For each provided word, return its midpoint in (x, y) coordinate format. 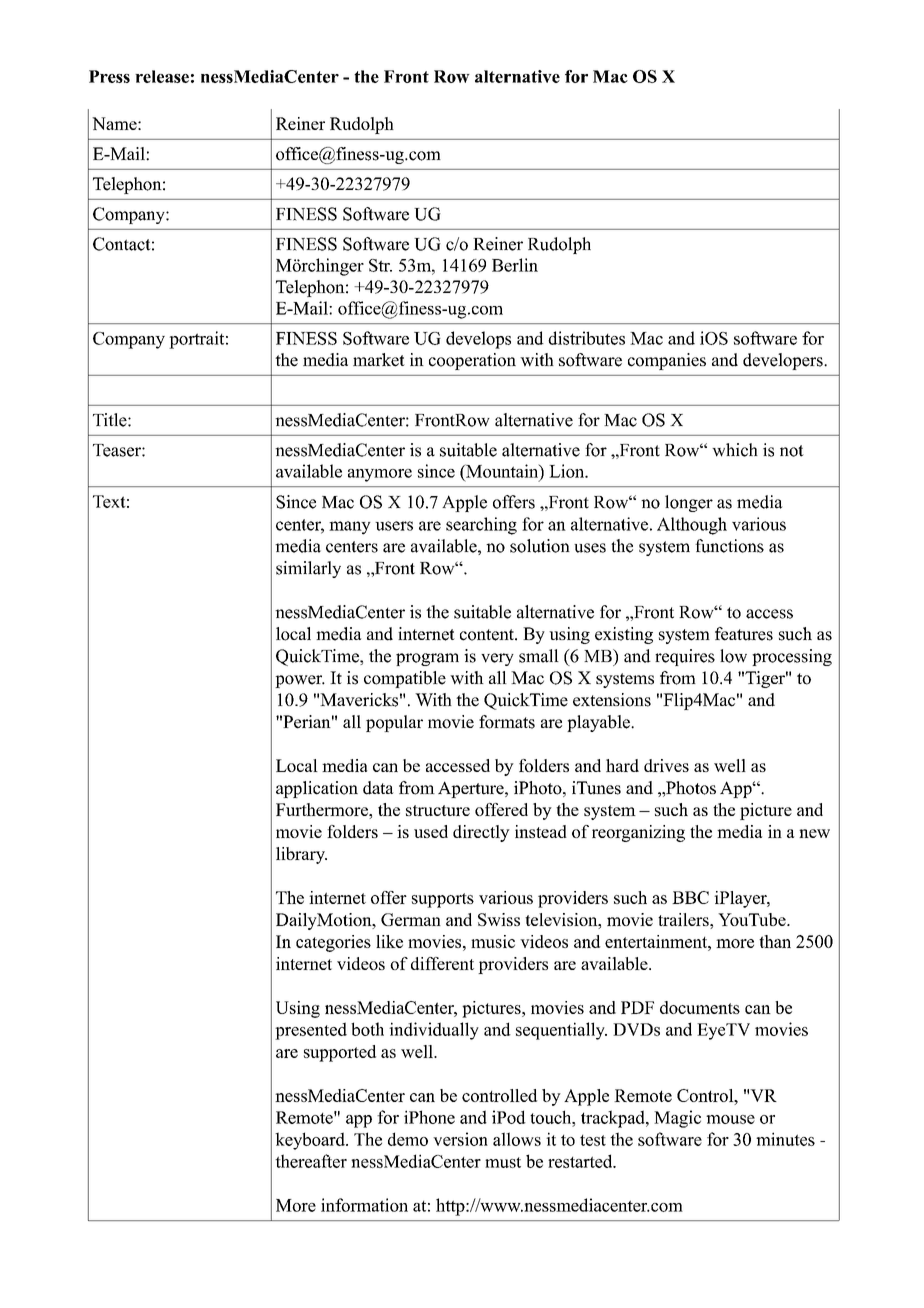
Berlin (515, 265)
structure (438, 810)
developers (784, 361)
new (814, 833)
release (162, 76)
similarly (308, 569)
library (301, 855)
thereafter (311, 1161)
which (735, 450)
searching (481, 526)
